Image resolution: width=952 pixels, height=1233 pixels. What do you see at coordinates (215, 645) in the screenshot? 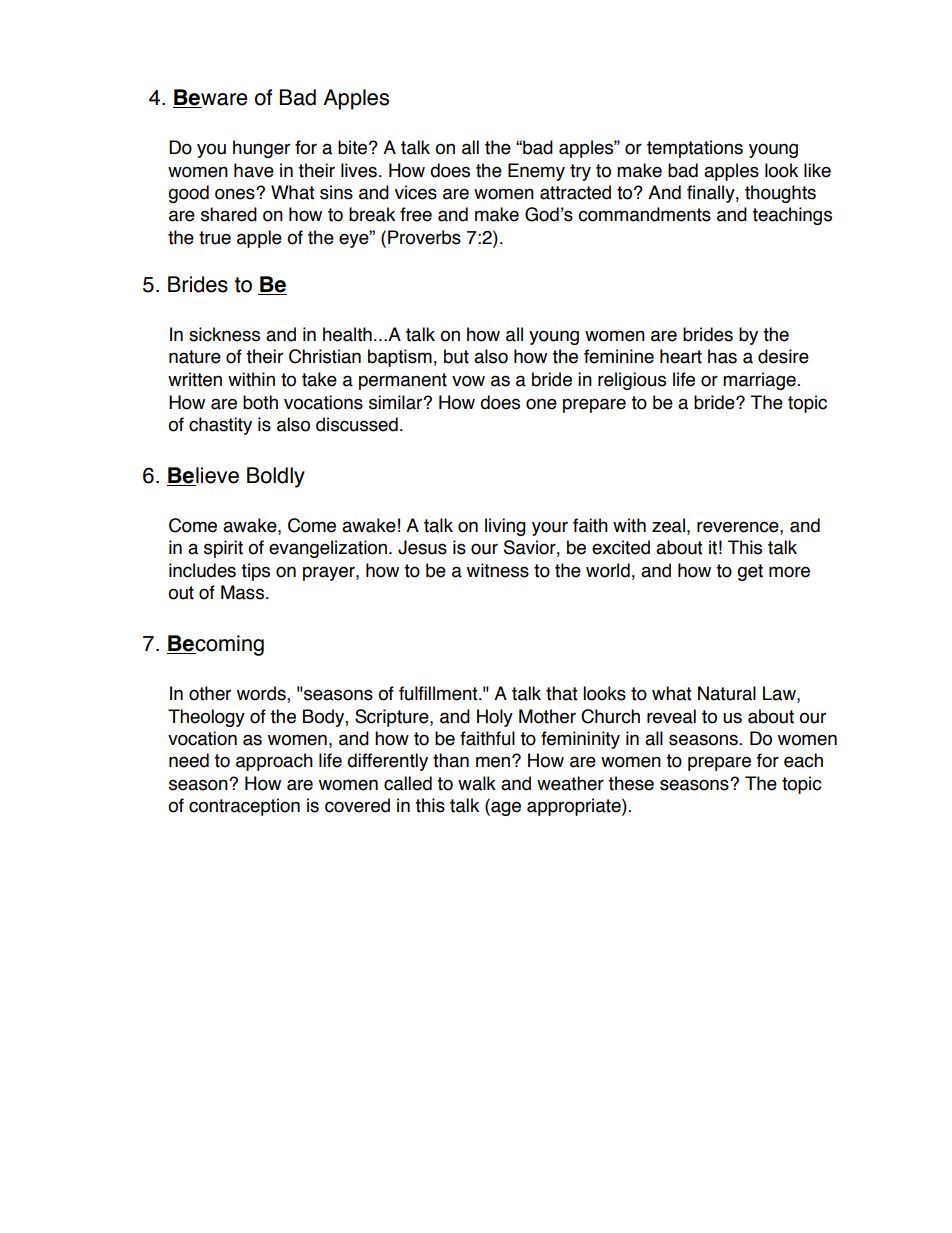
I see `Becoming` at bounding box center [215, 645].
